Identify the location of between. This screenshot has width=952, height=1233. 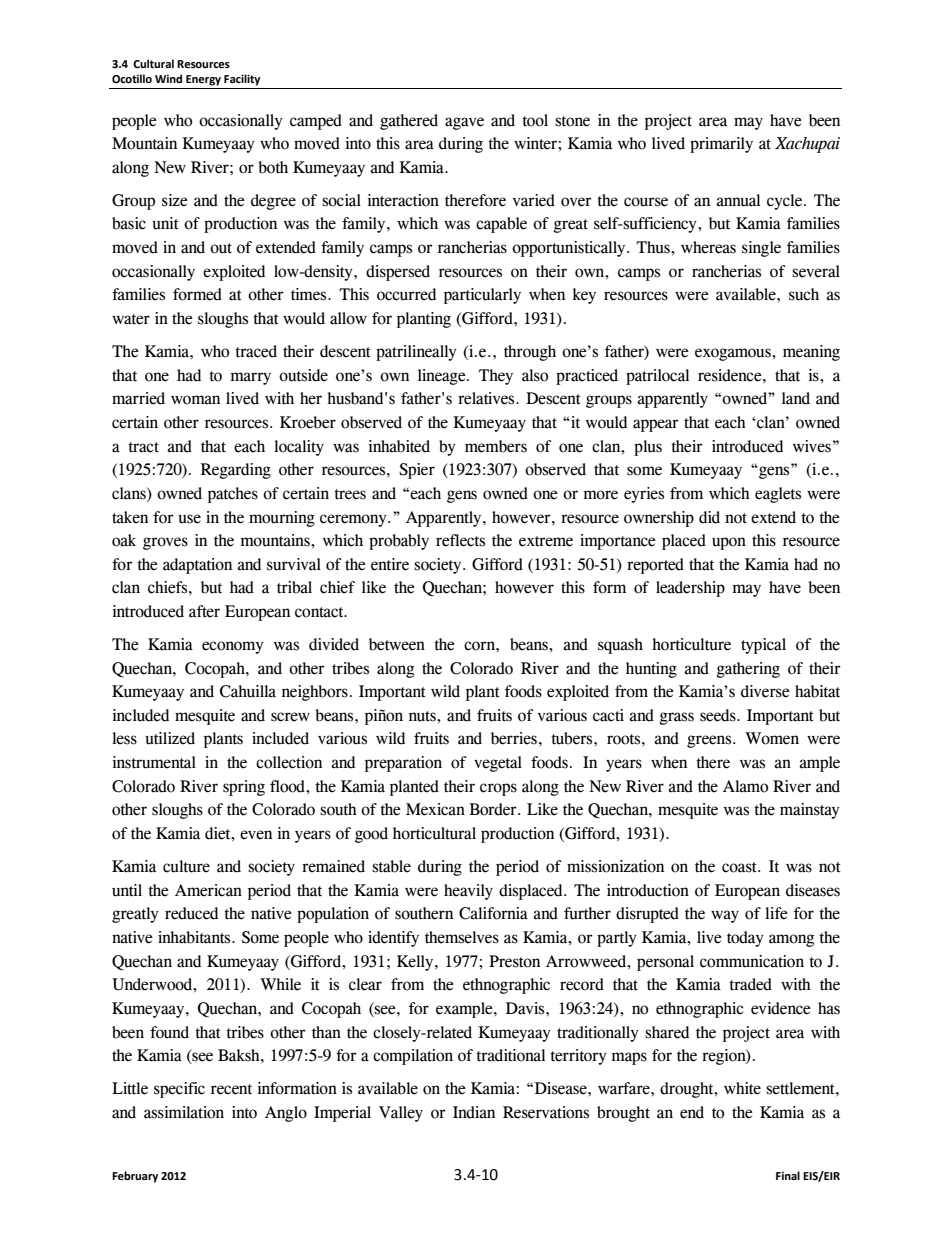
(397, 644).
